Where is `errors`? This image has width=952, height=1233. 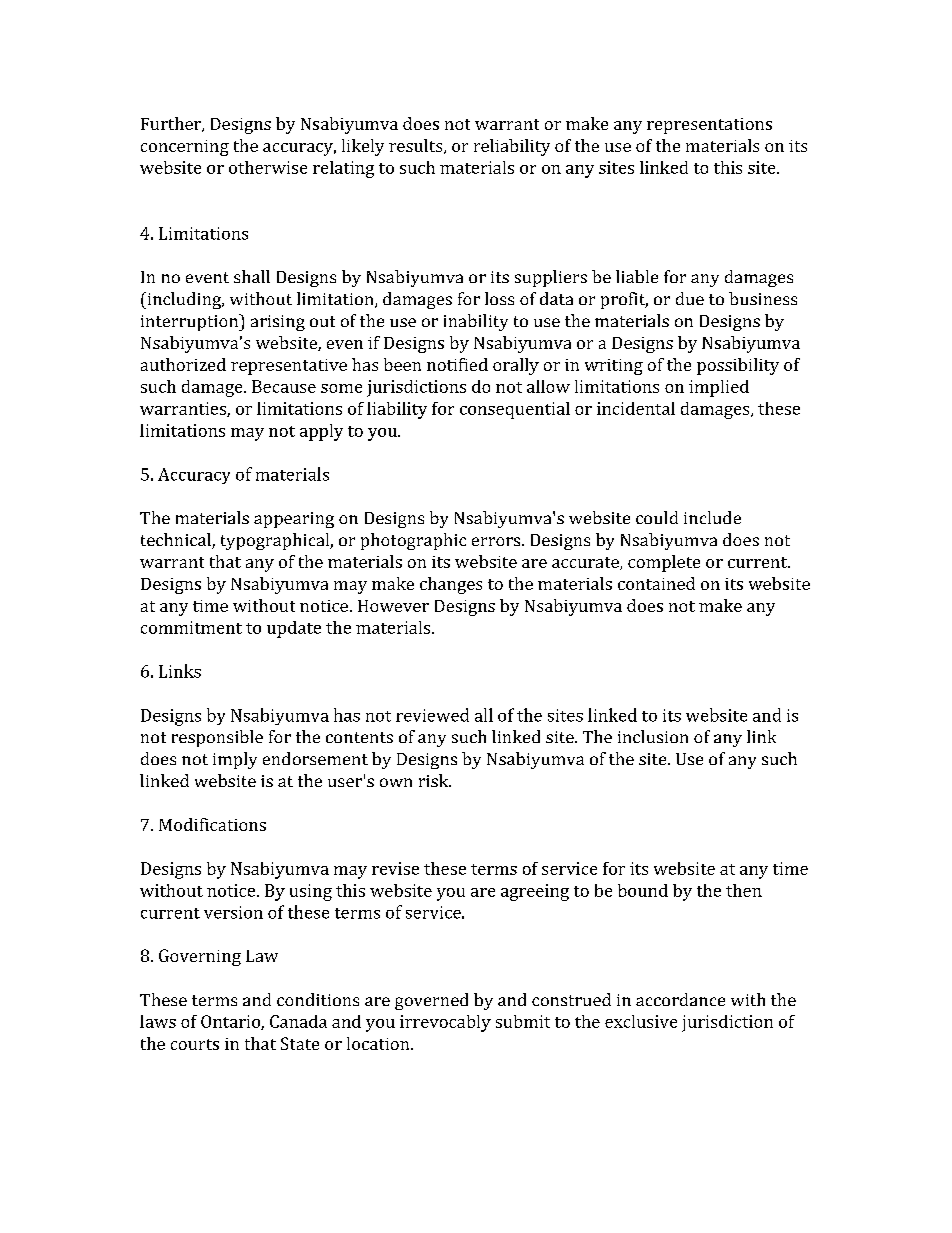
errors is located at coordinates (497, 541).
